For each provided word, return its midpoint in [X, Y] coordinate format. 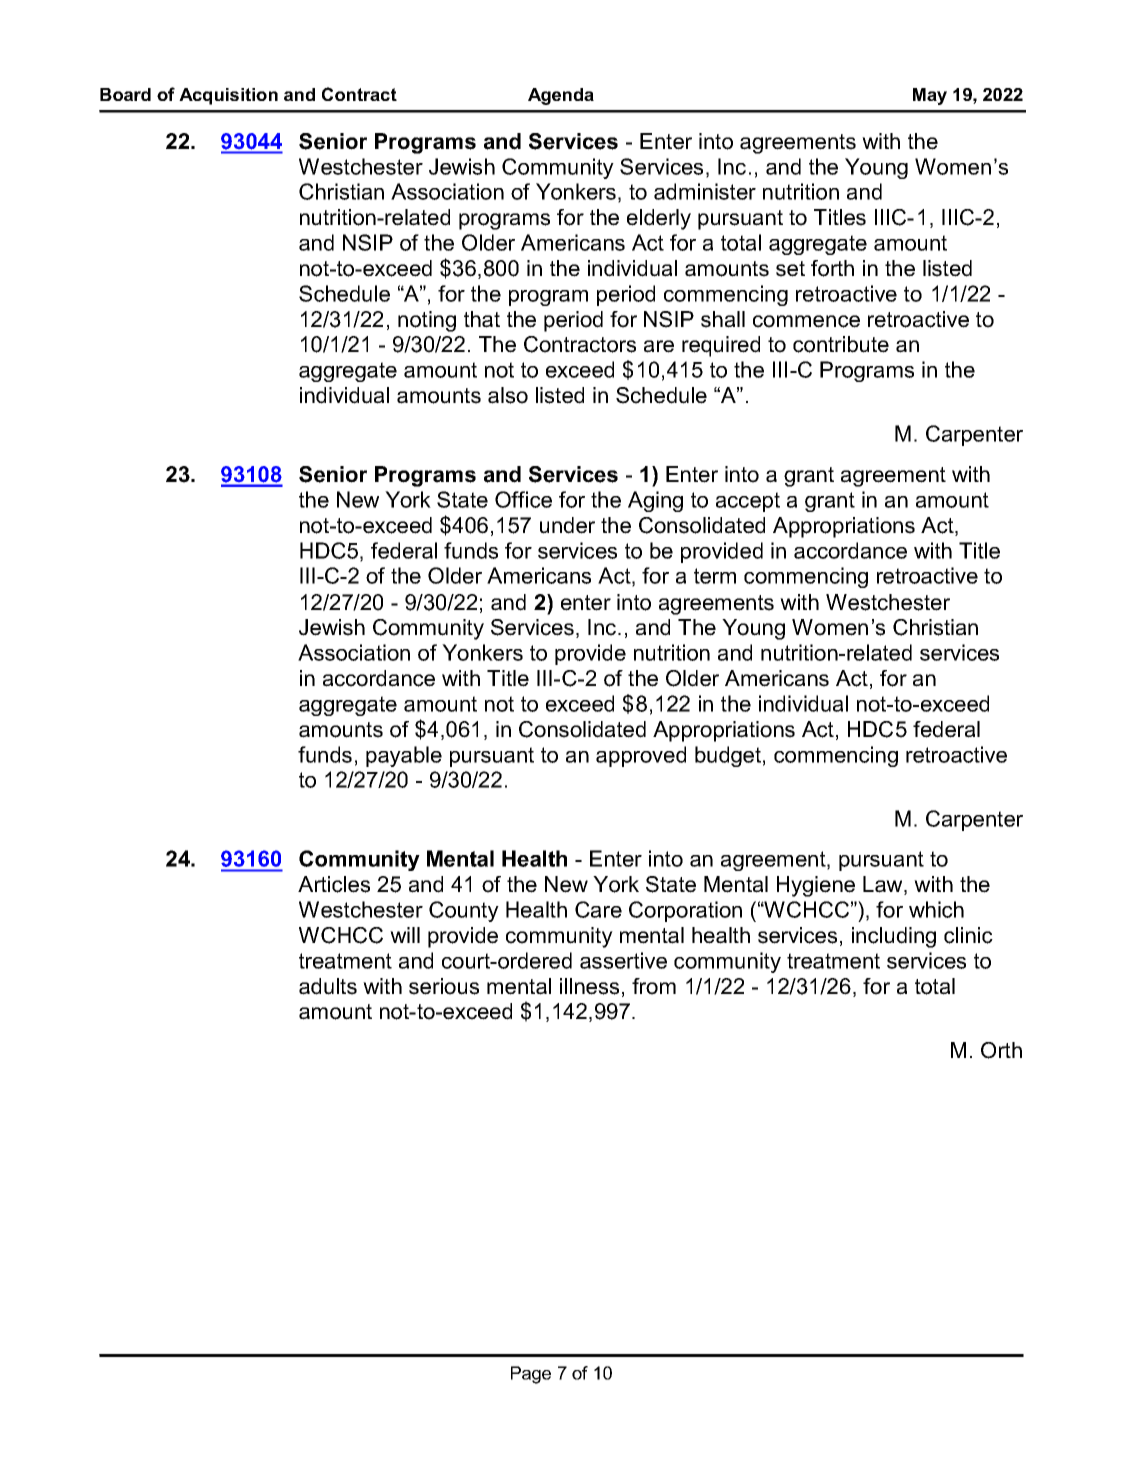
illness [589, 986]
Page [531, 1375]
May [930, 96]
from [654, 986]
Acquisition [228, 96]
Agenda [561, 96]
